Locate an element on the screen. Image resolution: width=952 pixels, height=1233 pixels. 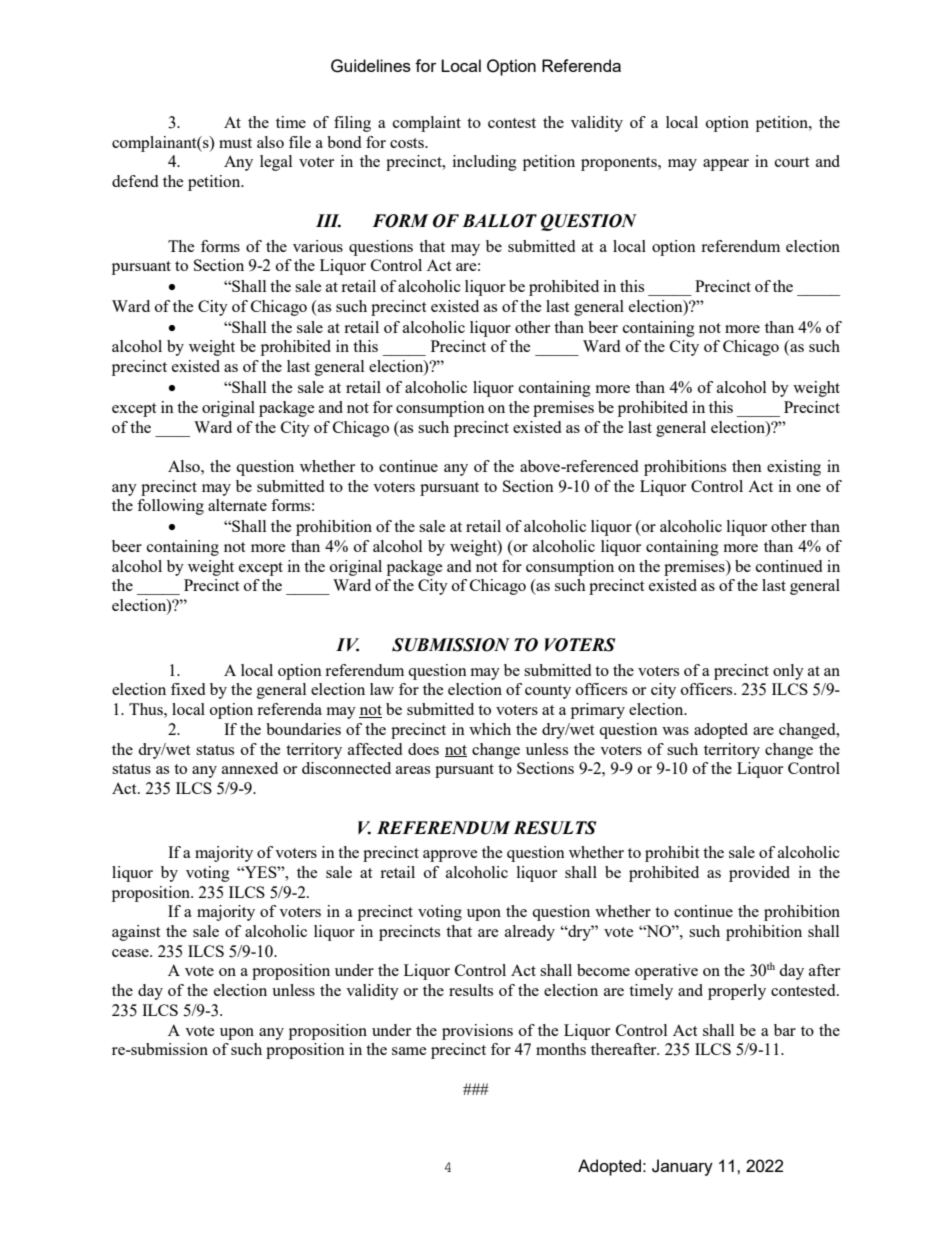
law is located at coordinates (382, 689).
